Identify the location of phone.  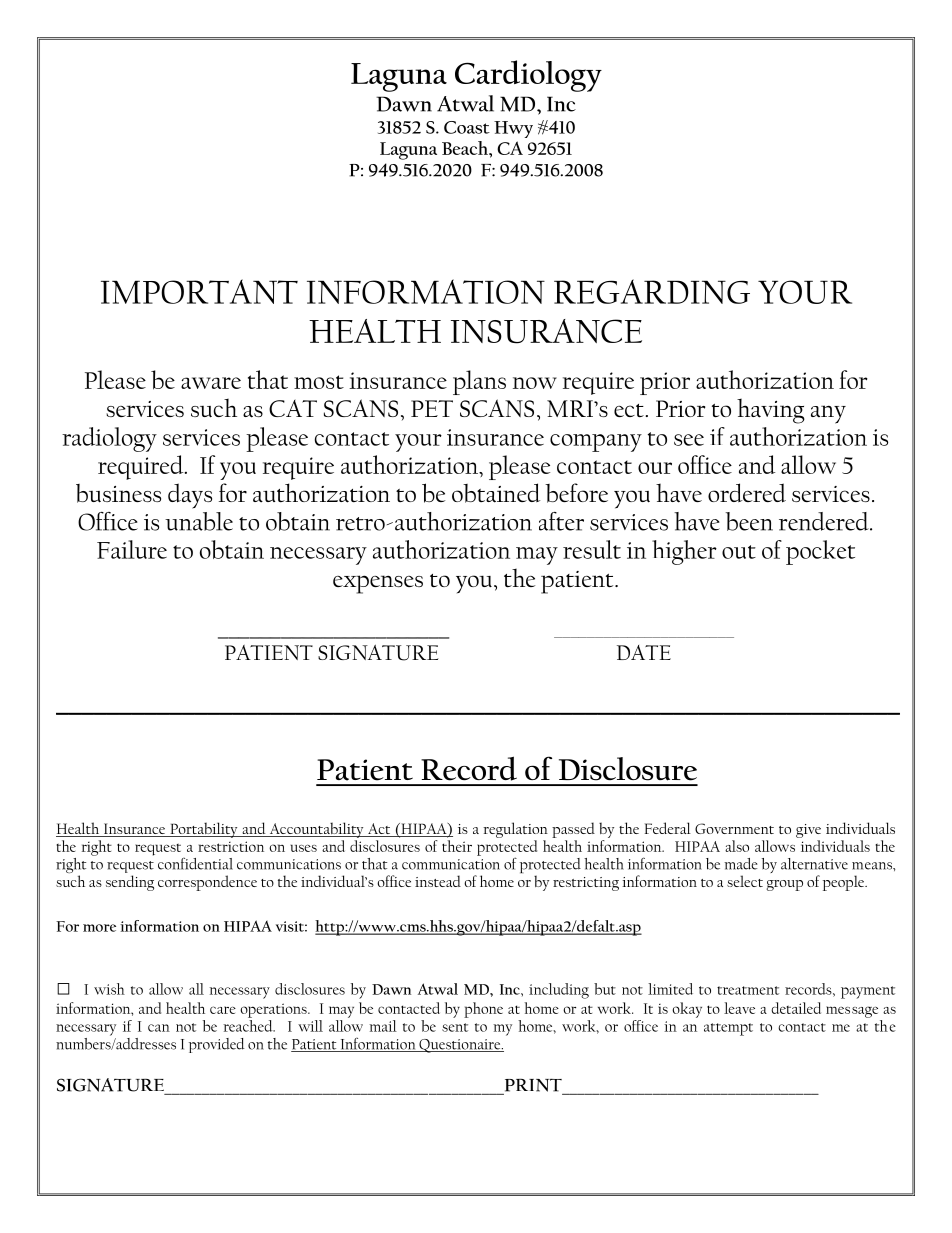
(483, 1010).
